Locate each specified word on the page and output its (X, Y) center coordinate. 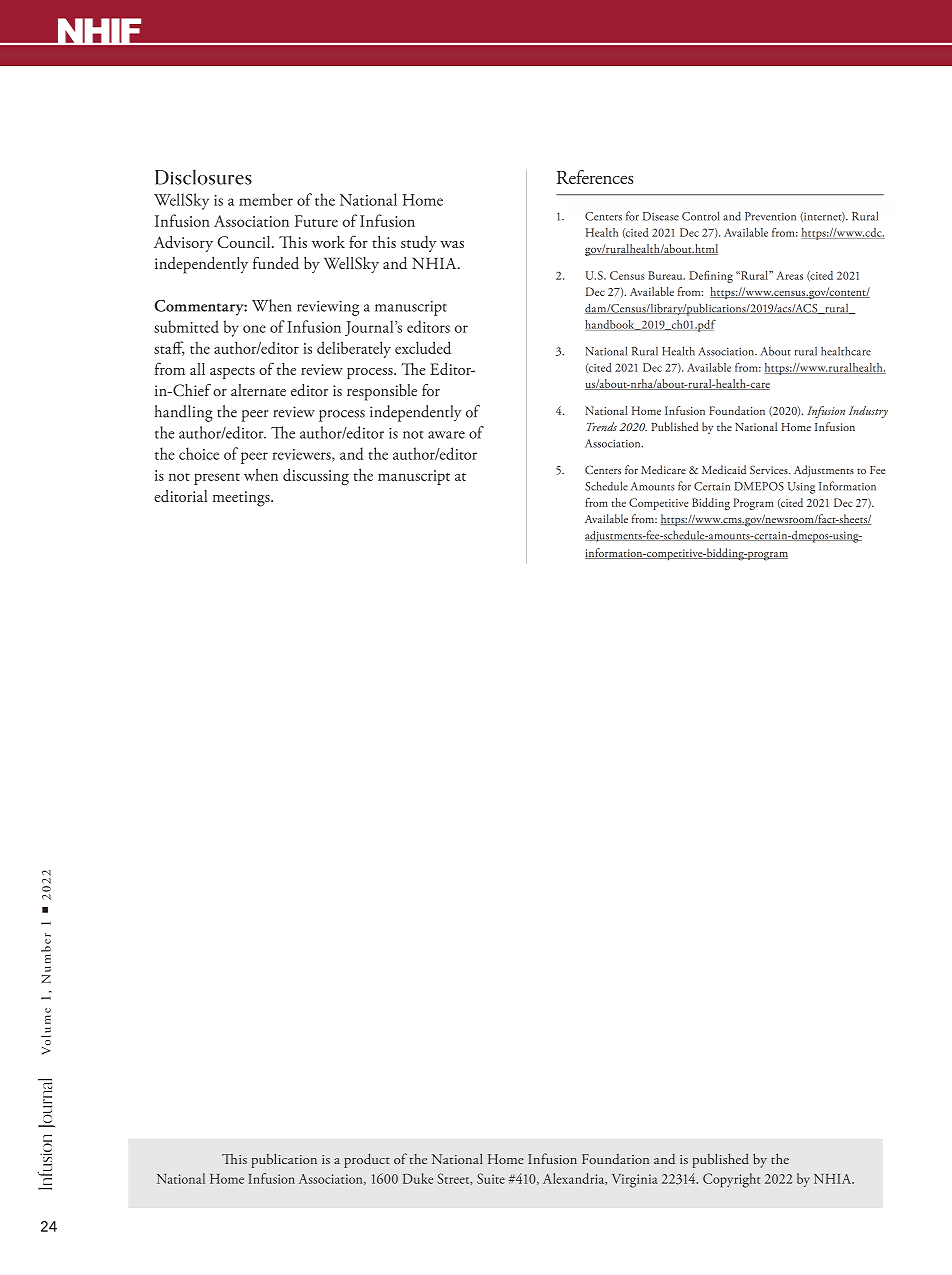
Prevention (770, 216)
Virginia (635, 1181)
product (367, 1160)
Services (770, 470)
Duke (418, 1178)
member (266, 199)
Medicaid (724, 469)
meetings (242, 499)
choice (199, 453)
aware (446, 435)
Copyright (731, 1180)
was (452, 244)
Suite (491, 1178)
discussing (316, 476)
